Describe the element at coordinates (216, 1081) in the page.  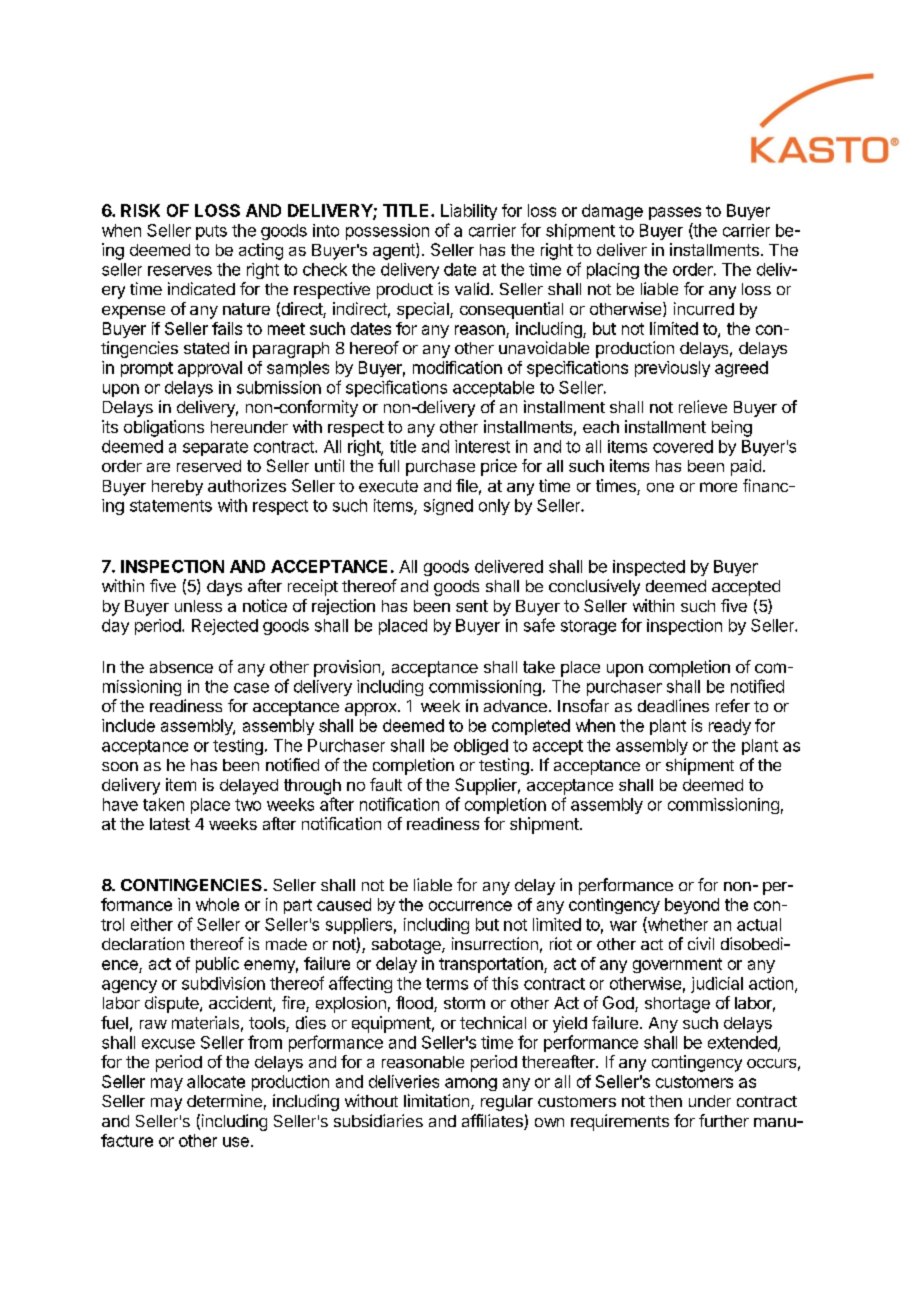
I see `allocate` at that location.
